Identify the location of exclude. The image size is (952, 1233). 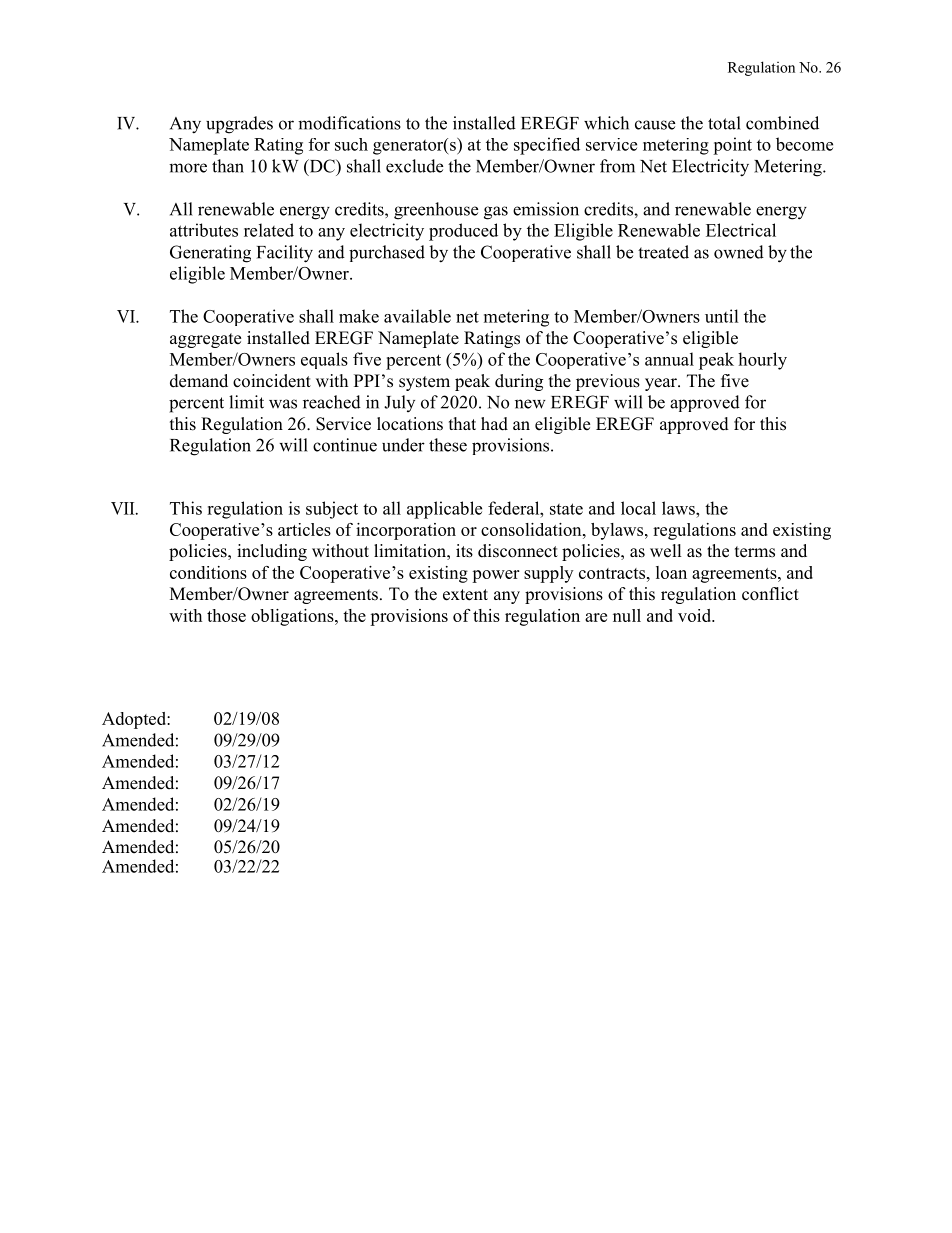
(414, 166).
